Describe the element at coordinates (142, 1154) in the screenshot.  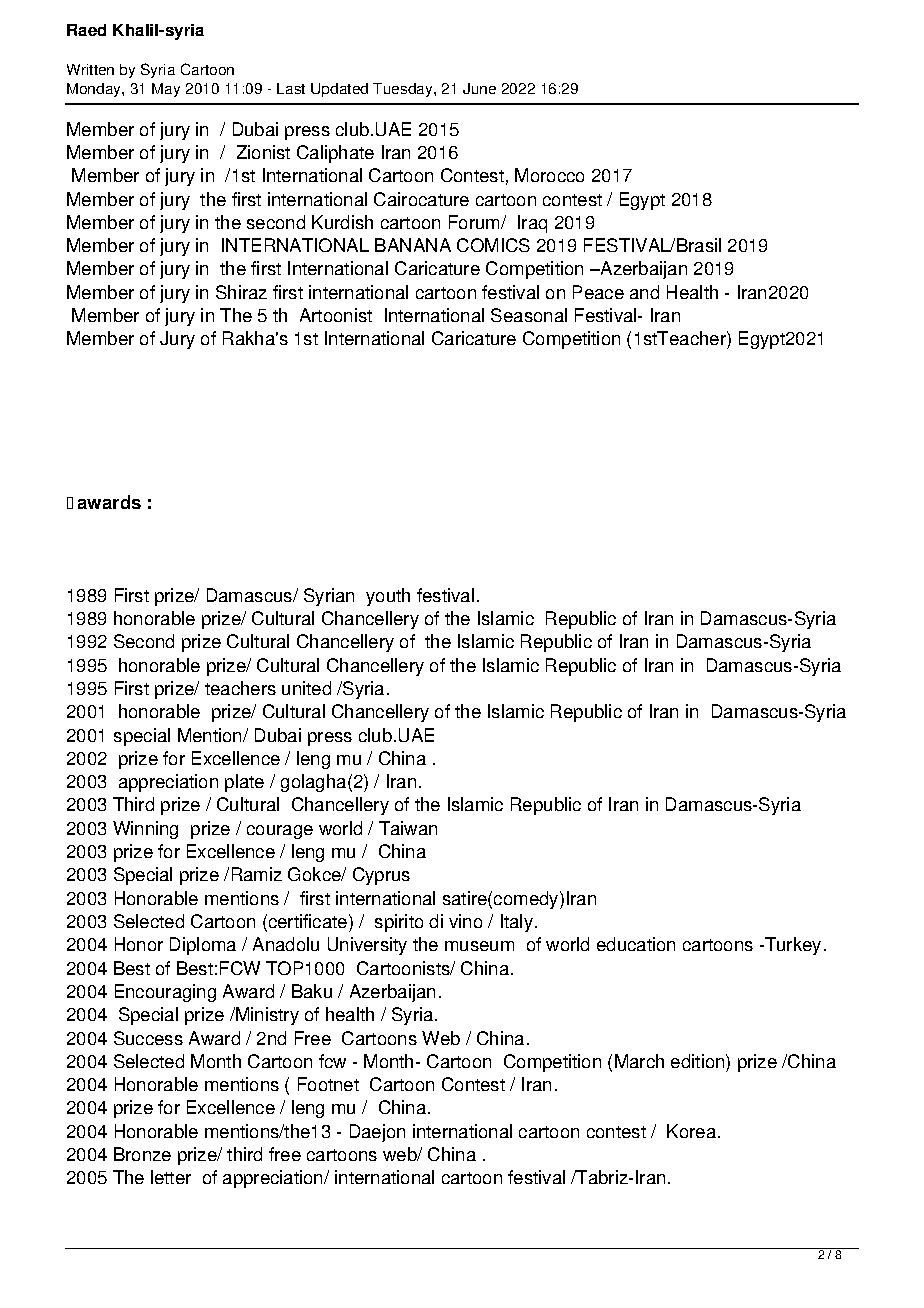
I see `Bronze` at that location.
